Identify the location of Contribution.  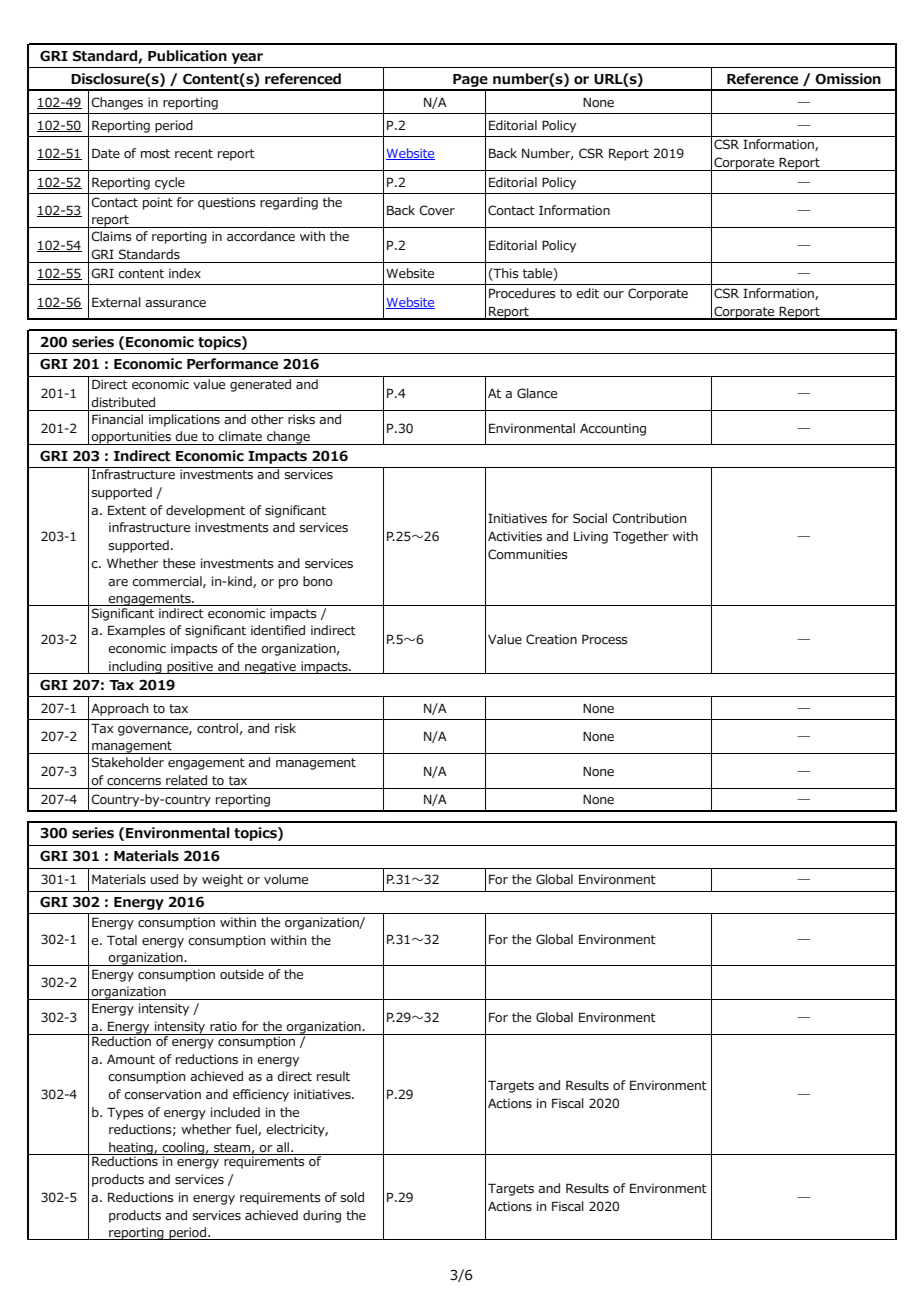
(649, 518).
